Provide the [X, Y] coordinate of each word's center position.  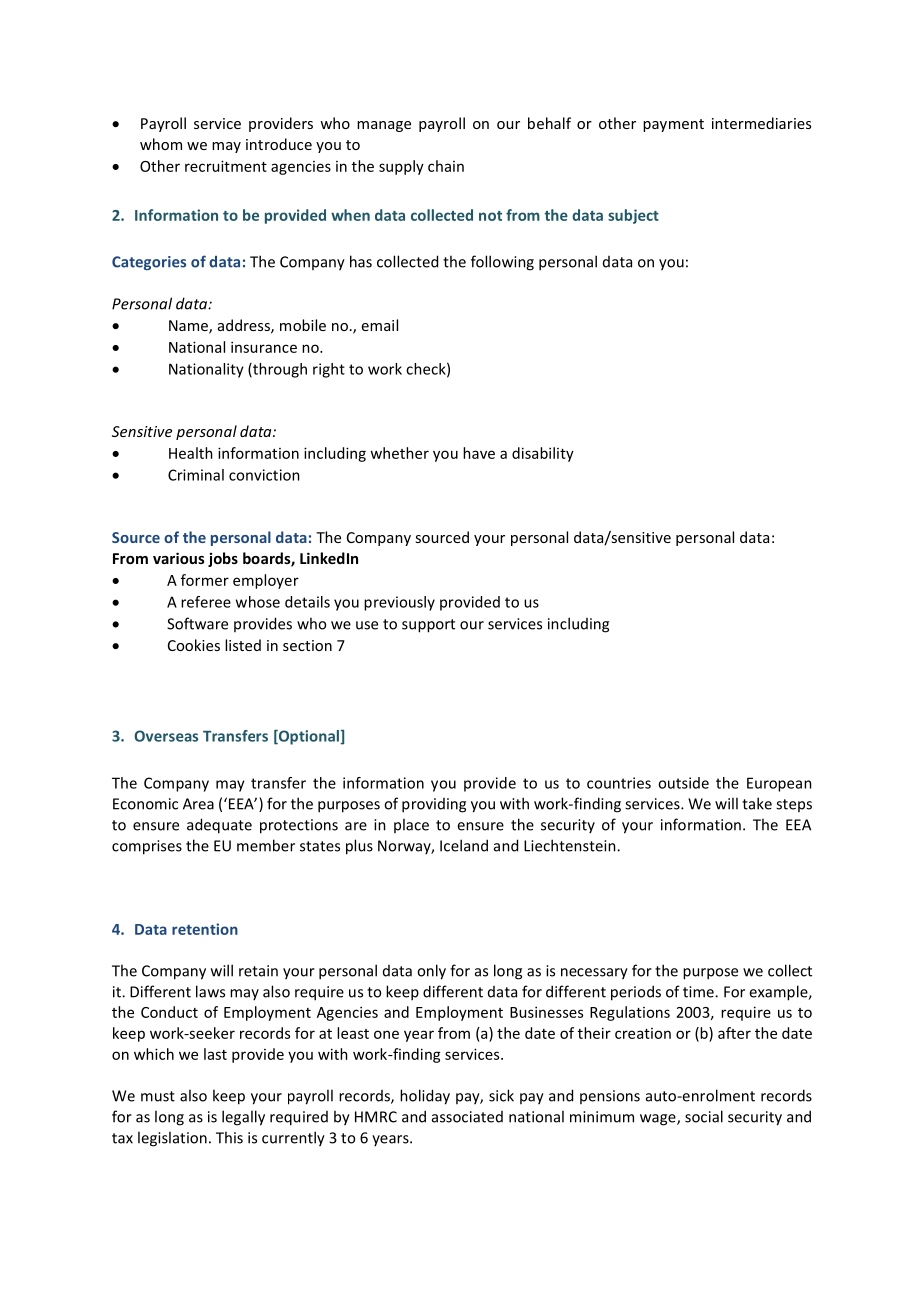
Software [197, 623]
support [428, 626]
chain [446, 166]
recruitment [226, 166]
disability [543, 454]
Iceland [464, 845]
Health [191, 453]
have [479, 453]
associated [467, 1117]
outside [683, 783]
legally [243, 1118]
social [704, 1116]
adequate [219, 826]
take [757, 803]
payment [673, 125]
